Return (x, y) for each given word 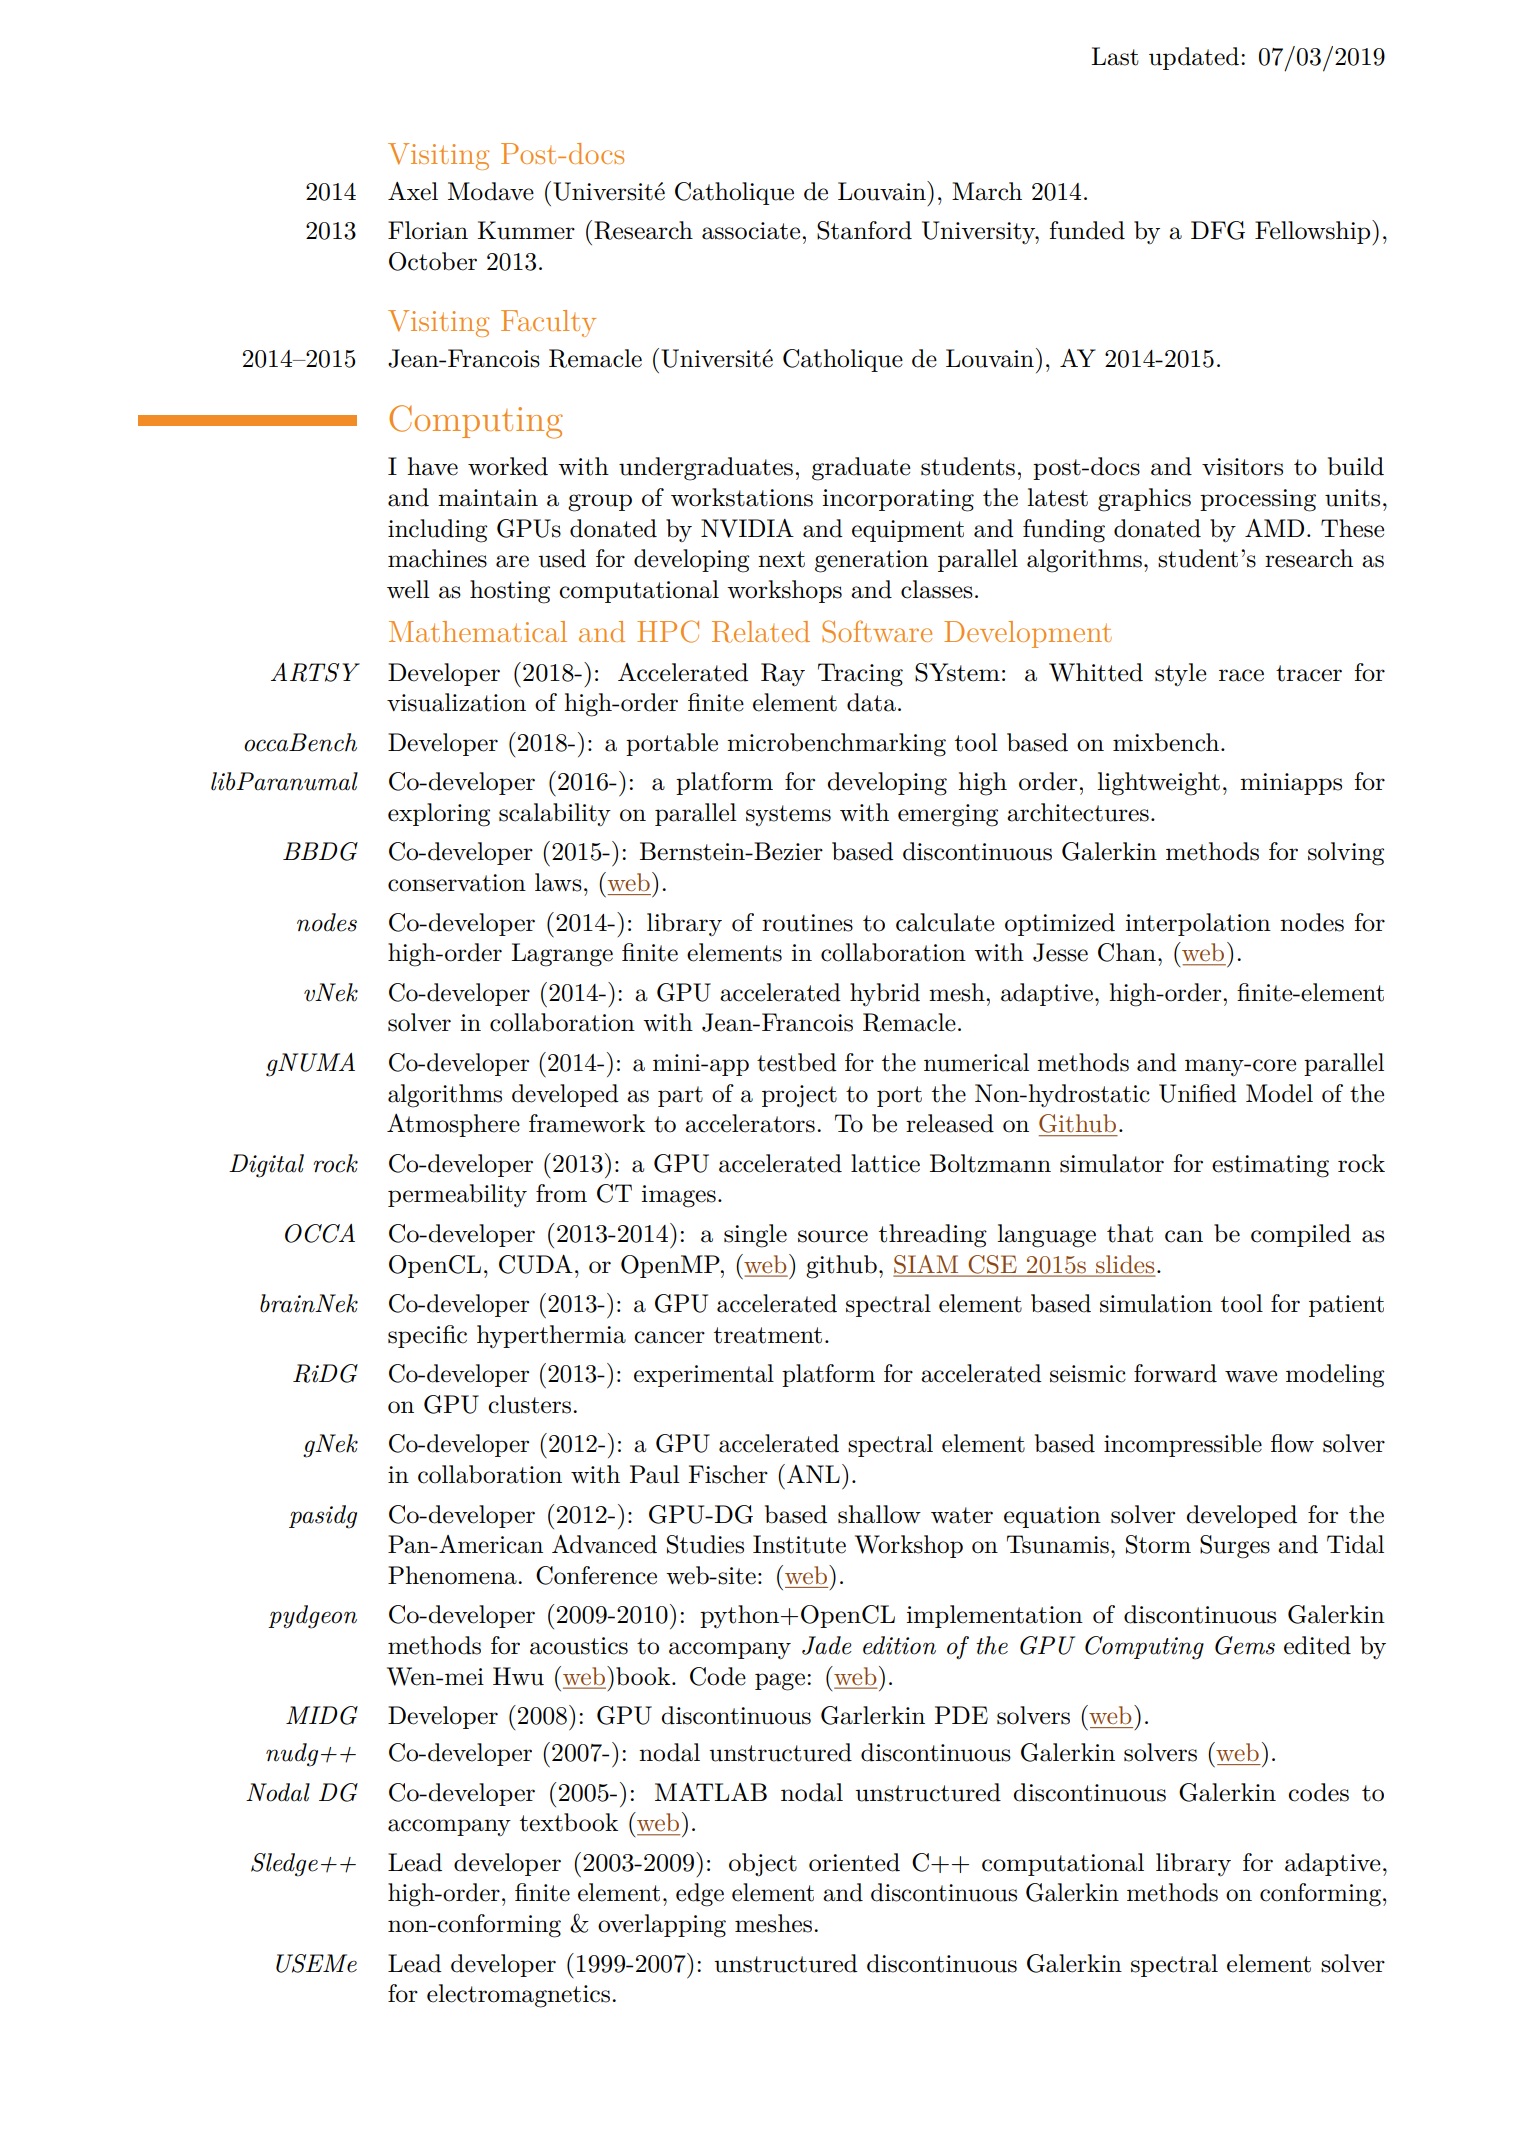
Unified (1198, 1093)
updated (1194, 58)
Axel (413, 191)
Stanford (864, 230)
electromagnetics (520, 1996)
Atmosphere (453, 1125)
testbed (797, 1062)
